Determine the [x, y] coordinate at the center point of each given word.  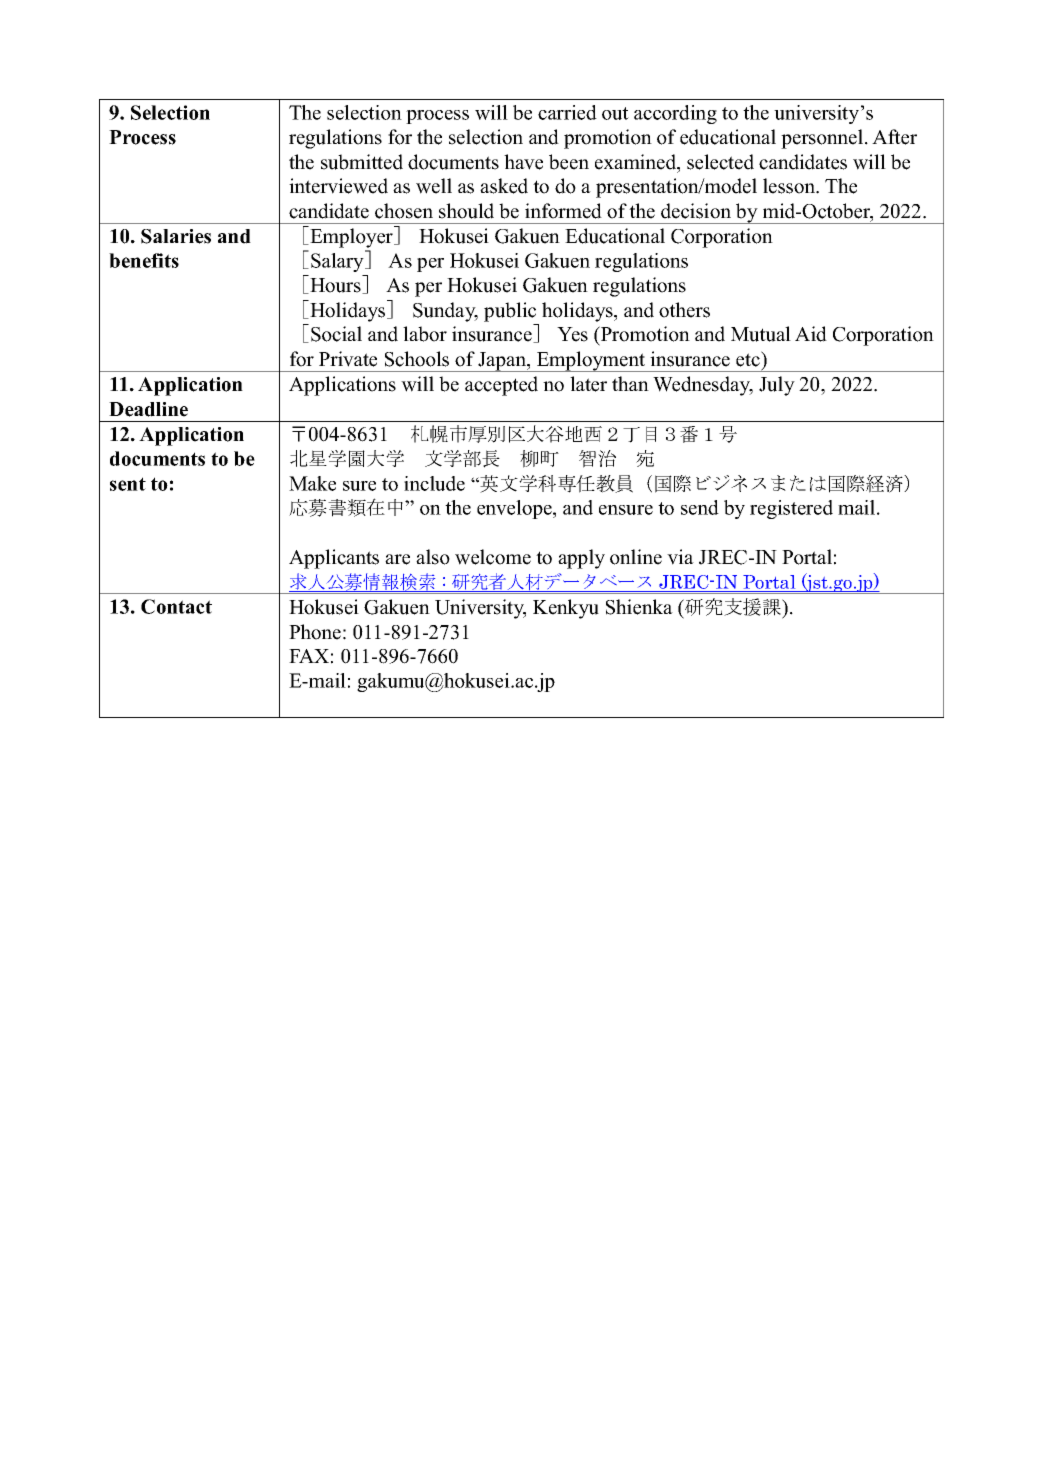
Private [348, 359]
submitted [362, 162]
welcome [493, 557]
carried [567, 112]
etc [749, 359]
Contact [176, 606]
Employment [590, 361]
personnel [823, 139]
